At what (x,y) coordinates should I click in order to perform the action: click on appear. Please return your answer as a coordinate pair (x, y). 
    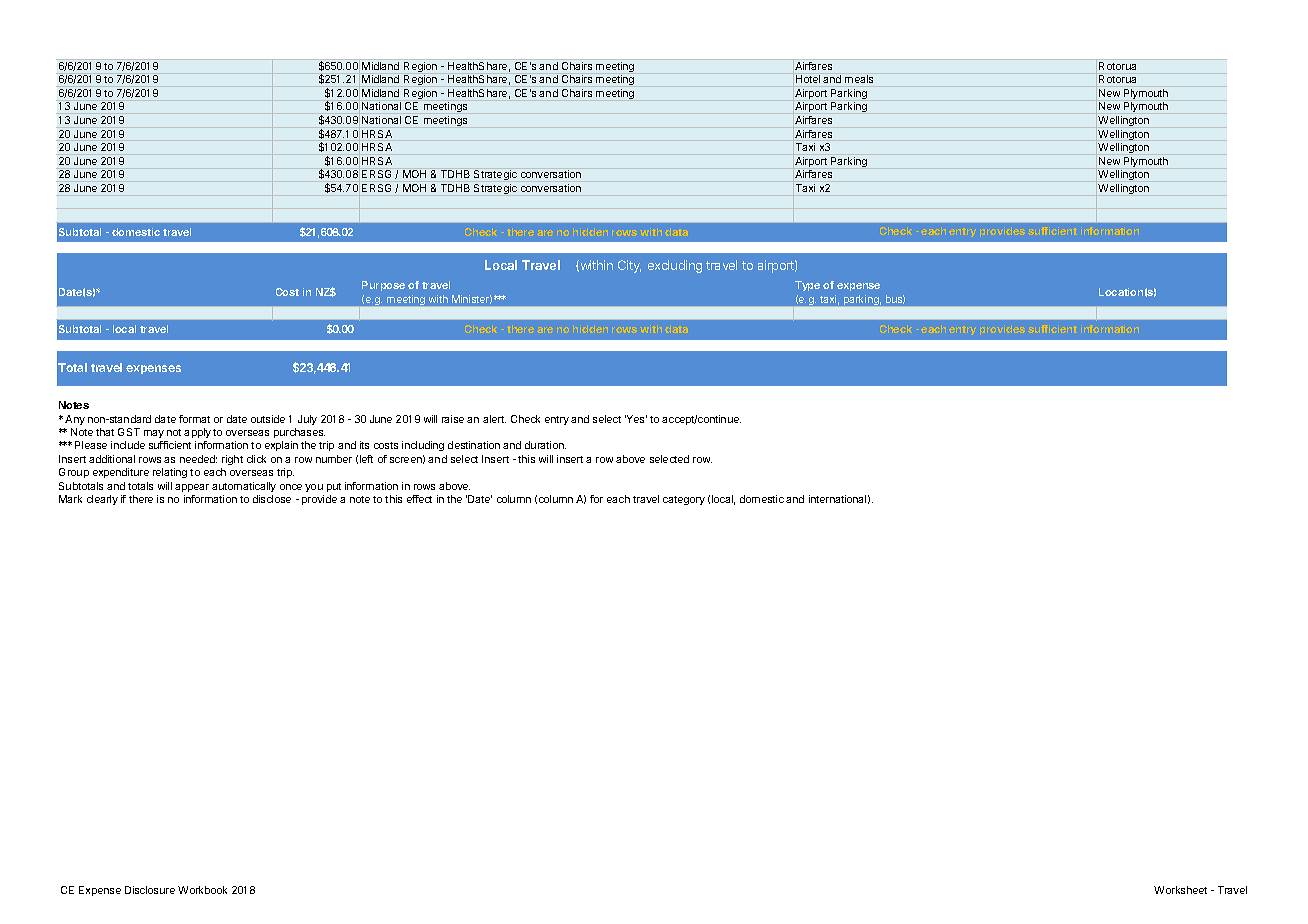
    Looking at the image, I should click on (192, 488).
